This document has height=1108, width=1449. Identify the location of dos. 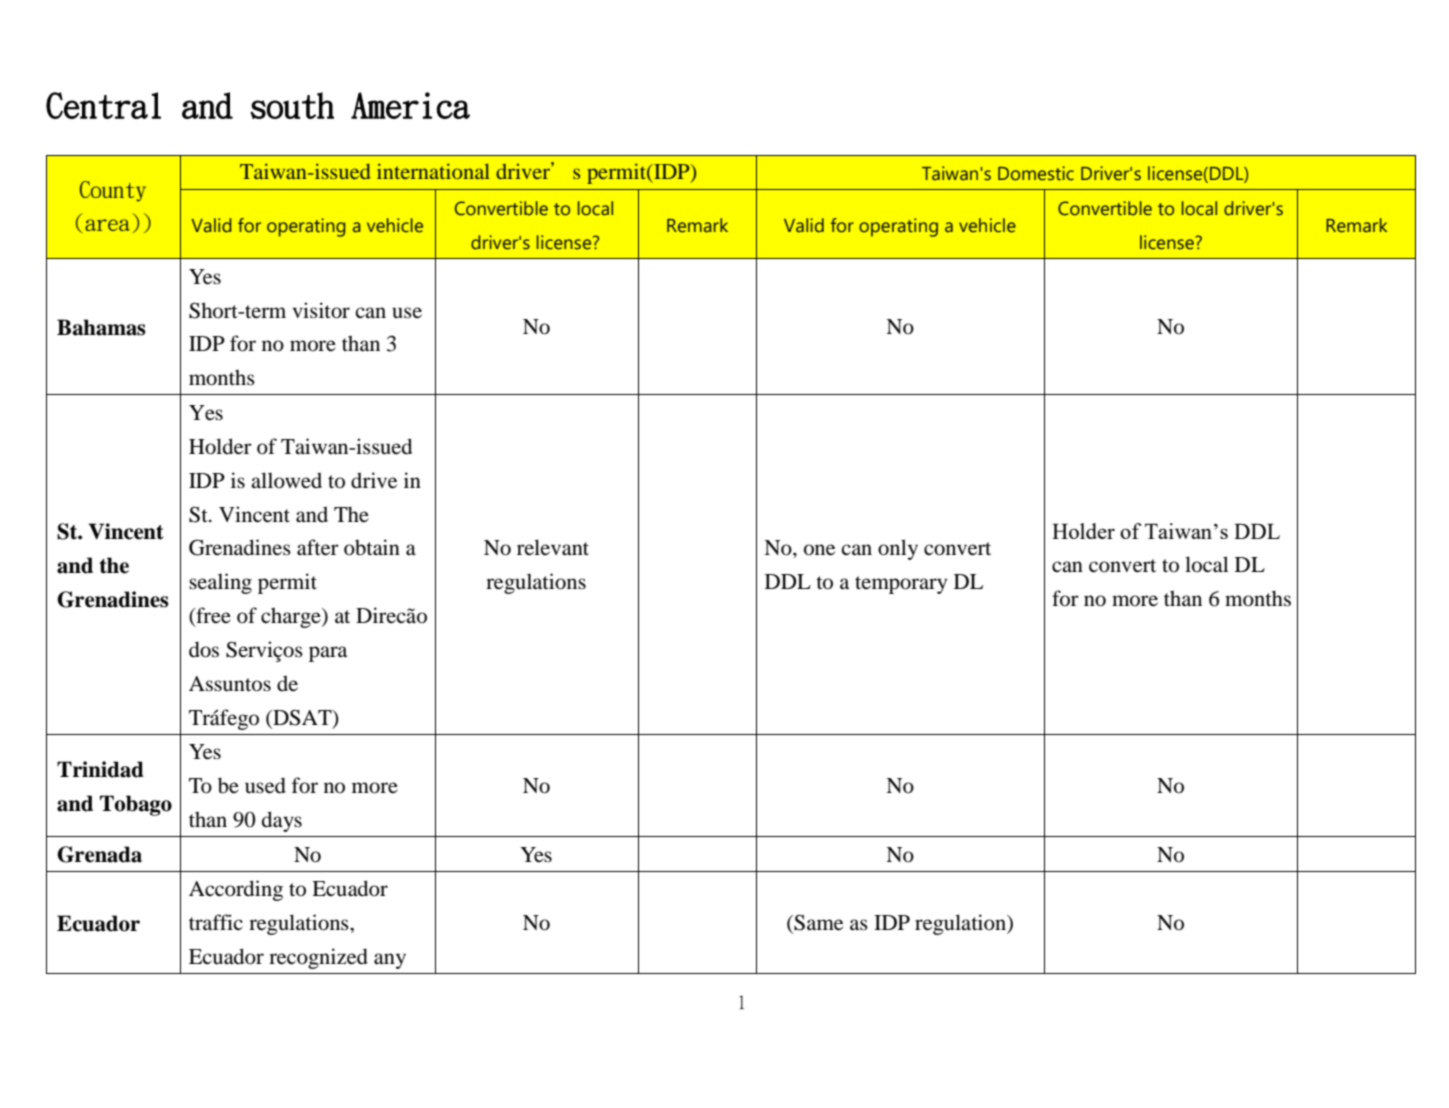
(204, 649).
